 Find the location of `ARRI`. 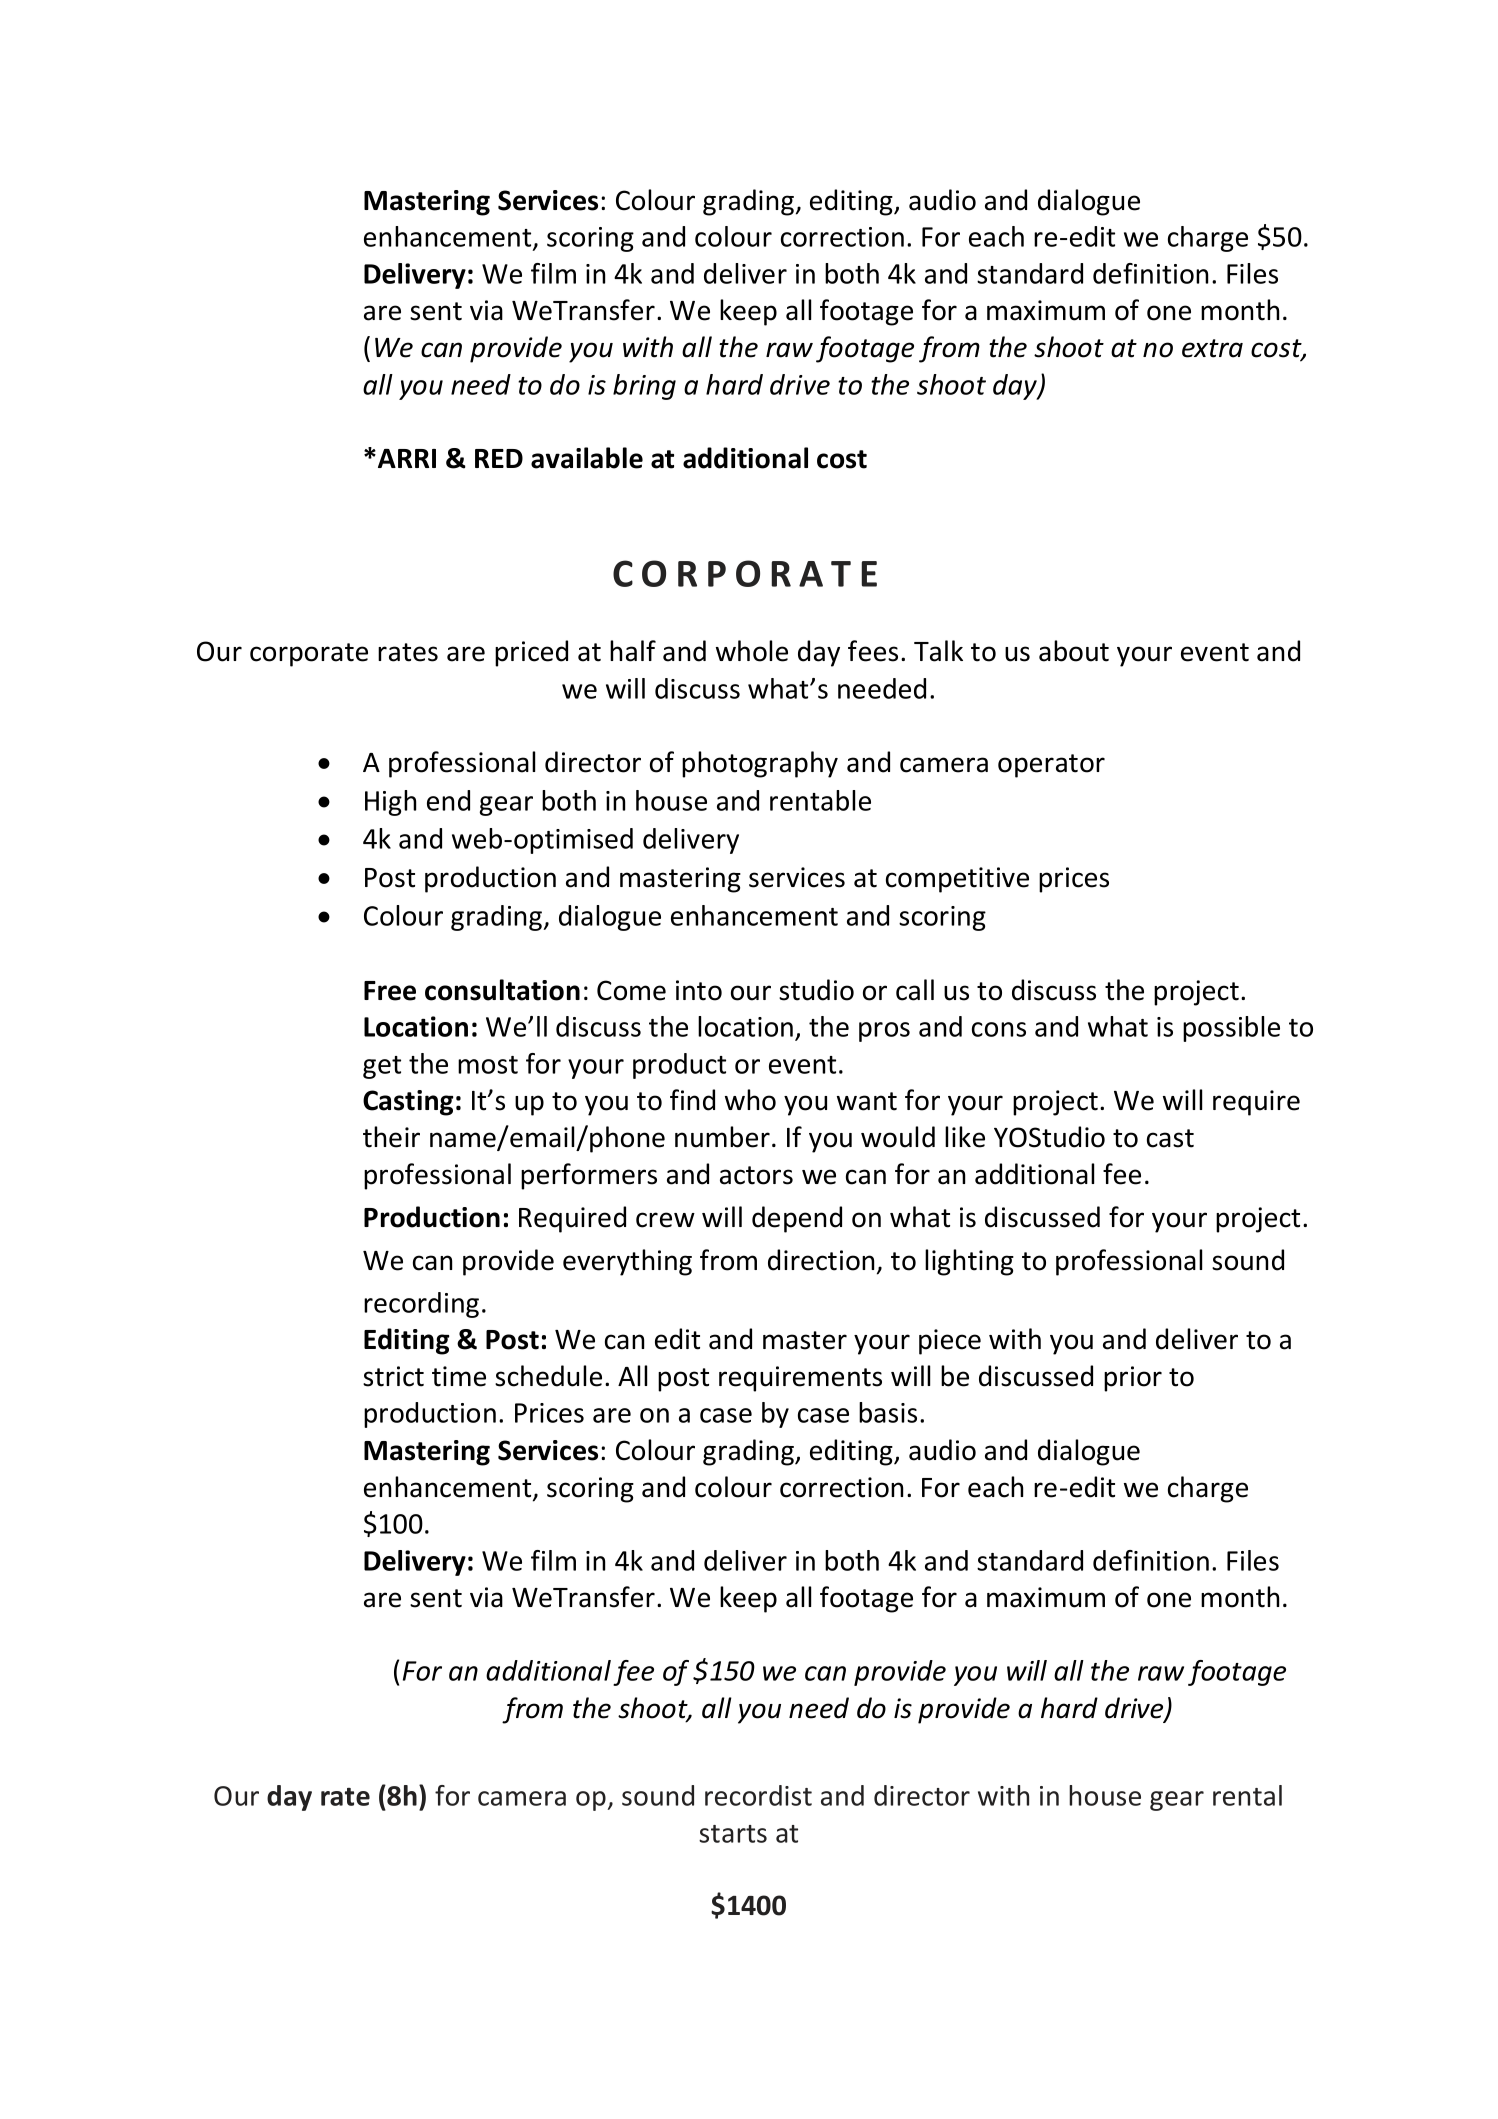

ARRI is located at coordinates (407, 458).
